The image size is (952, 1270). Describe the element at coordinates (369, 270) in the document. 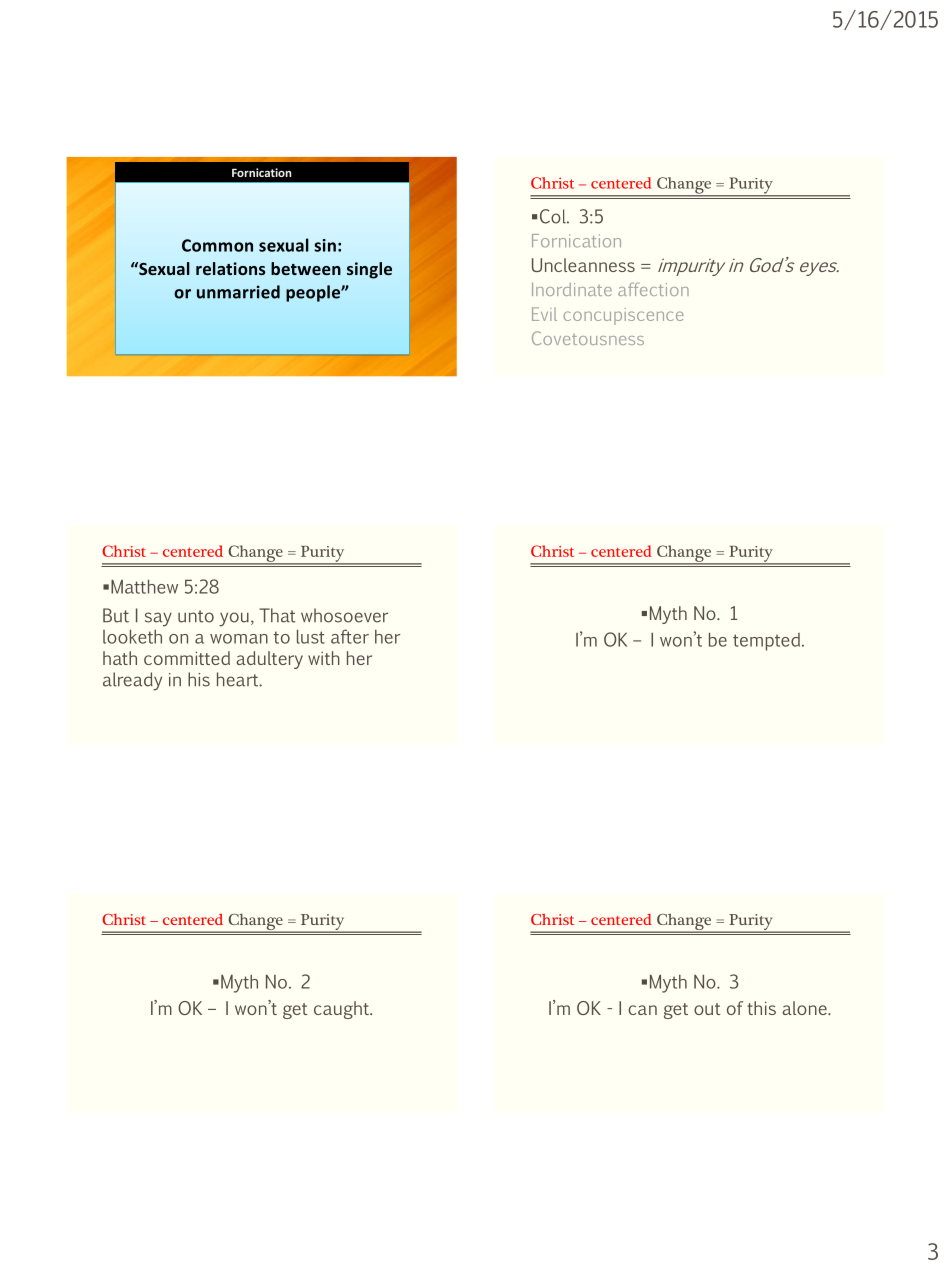

I see `single` at that location.
